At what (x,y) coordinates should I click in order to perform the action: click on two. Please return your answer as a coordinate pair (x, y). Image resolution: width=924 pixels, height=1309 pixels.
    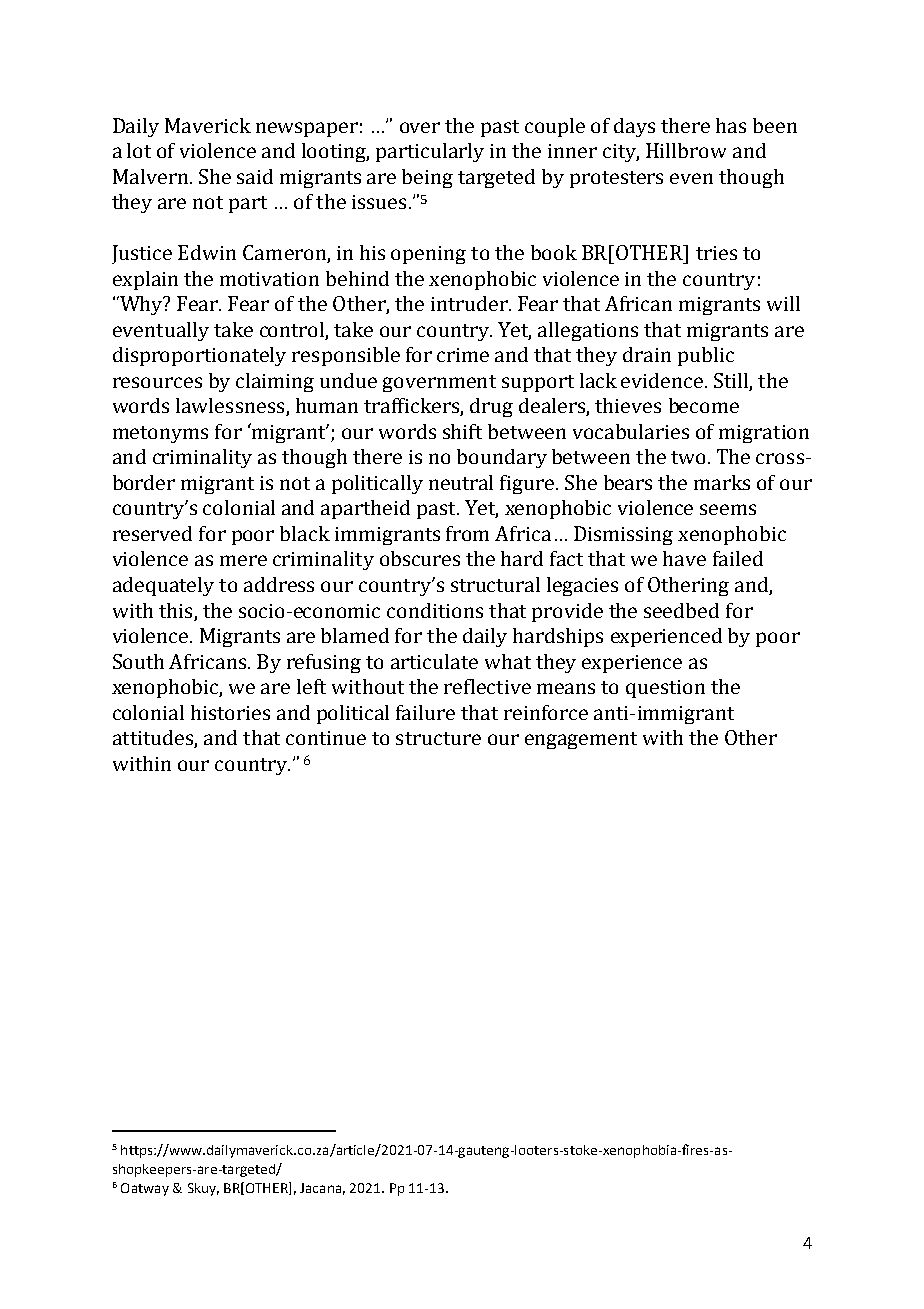
    Looking at the image, I should click on (688, 457).
